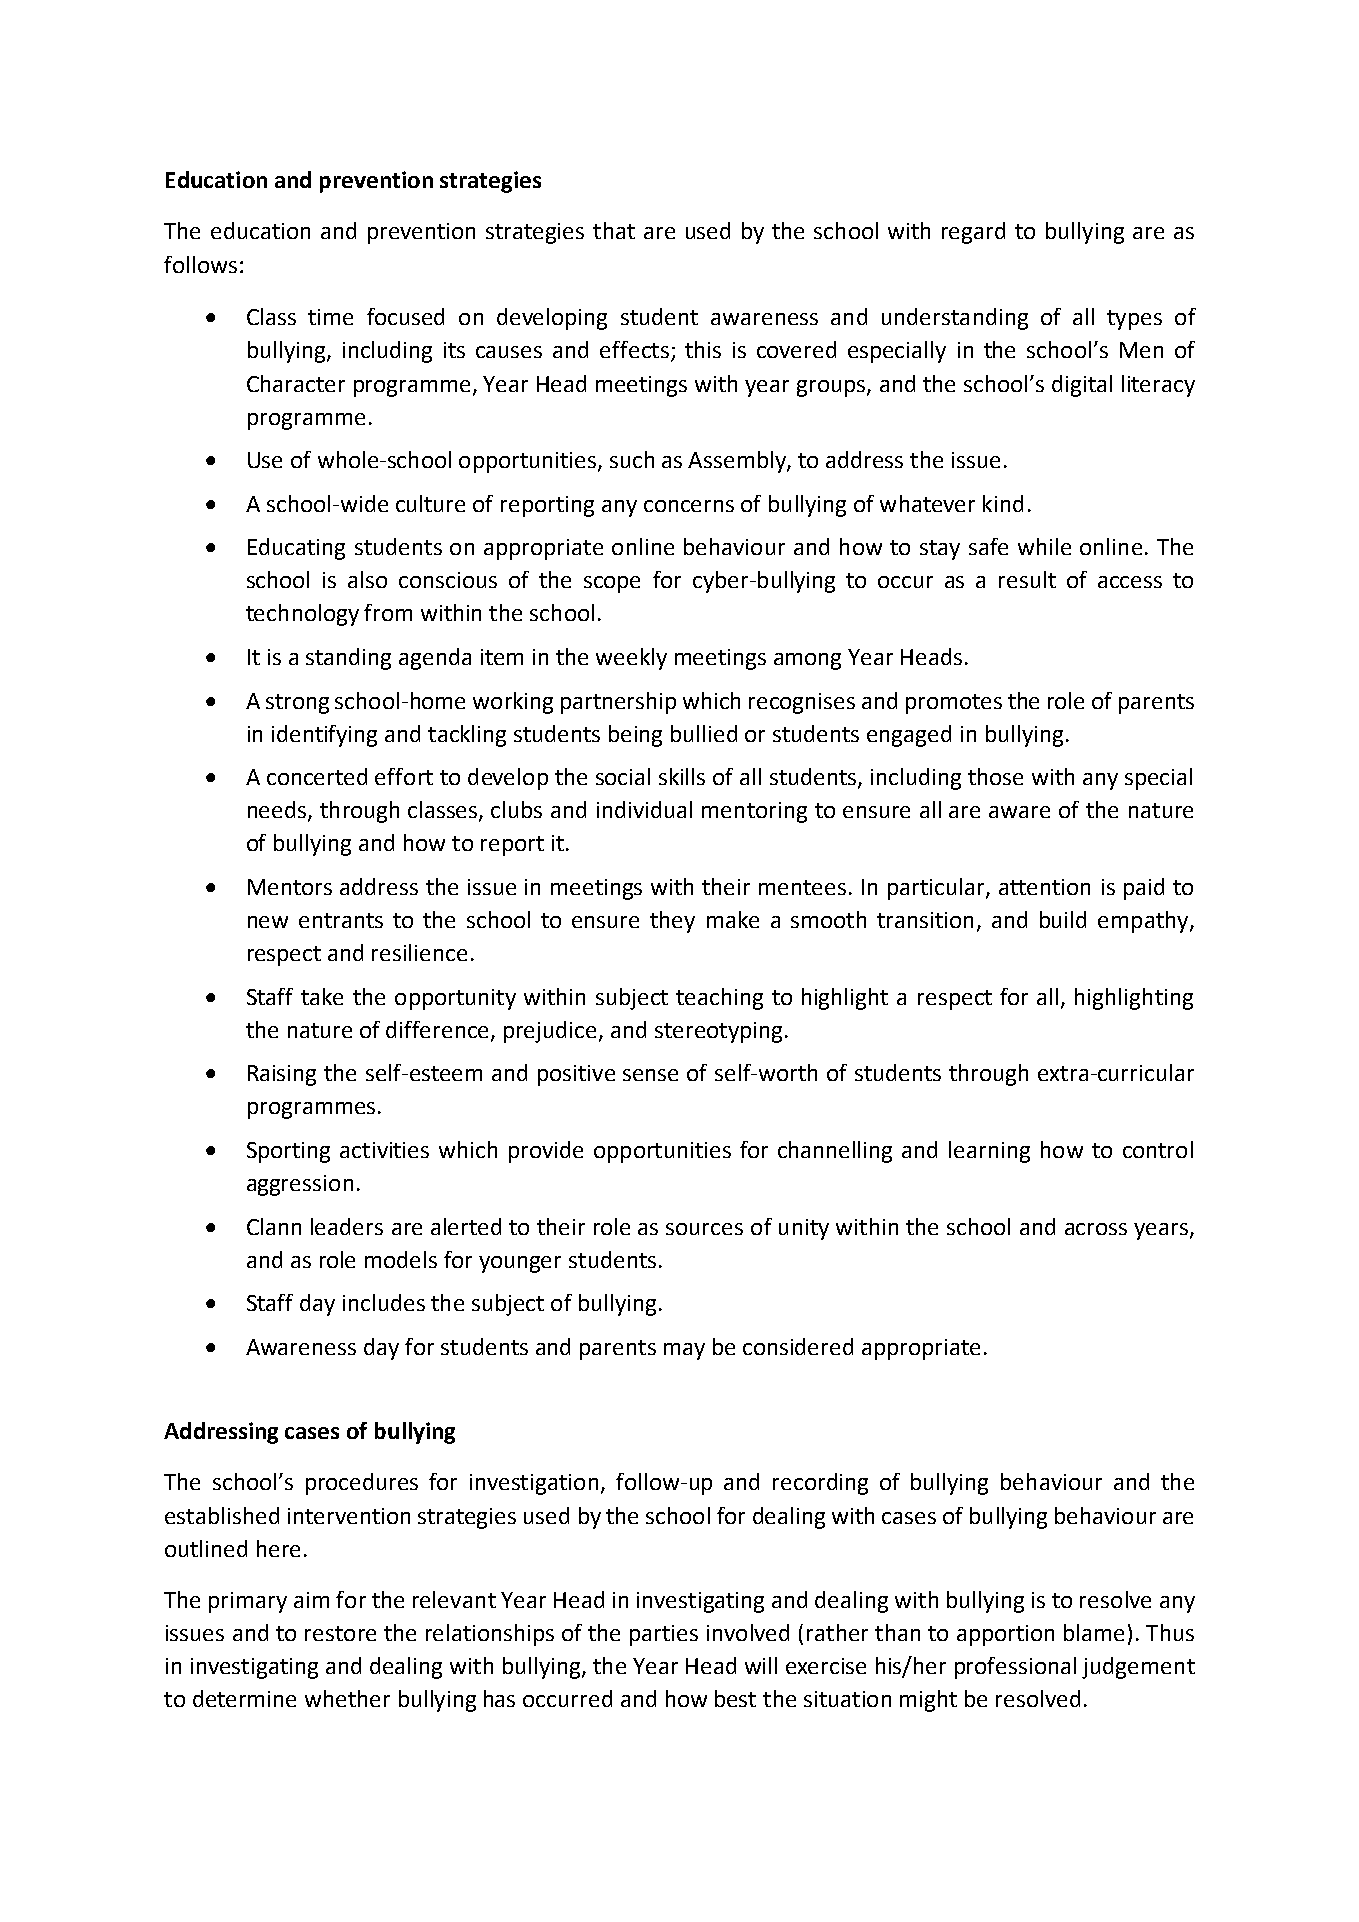 The image size is (1359, 1922). Describe the element at coordinates (340, 1633) in the image. I see `restore` at that location.
